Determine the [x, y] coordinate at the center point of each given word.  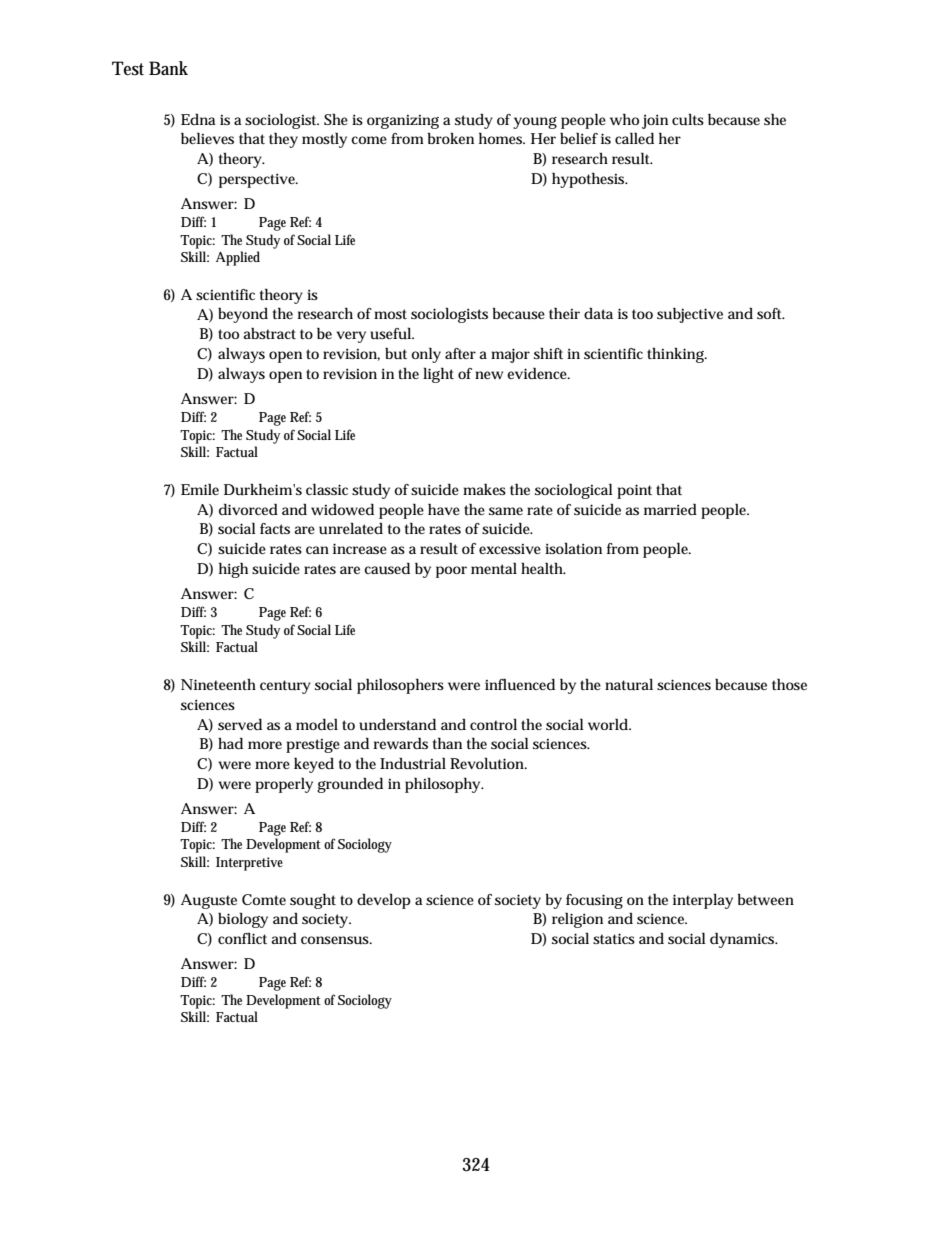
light [438, 375]
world [608, 724]
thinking [676, 355]
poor [451, 572]
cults [688, 119]
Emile [200, 489]
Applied [238, 258]
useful [391, 333]
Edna [198, 119]
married [670, 509]
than [447, 743]
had [230, 743]
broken [451, 138]
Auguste [209, 901]
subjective [690, 315]
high [233, 570]
